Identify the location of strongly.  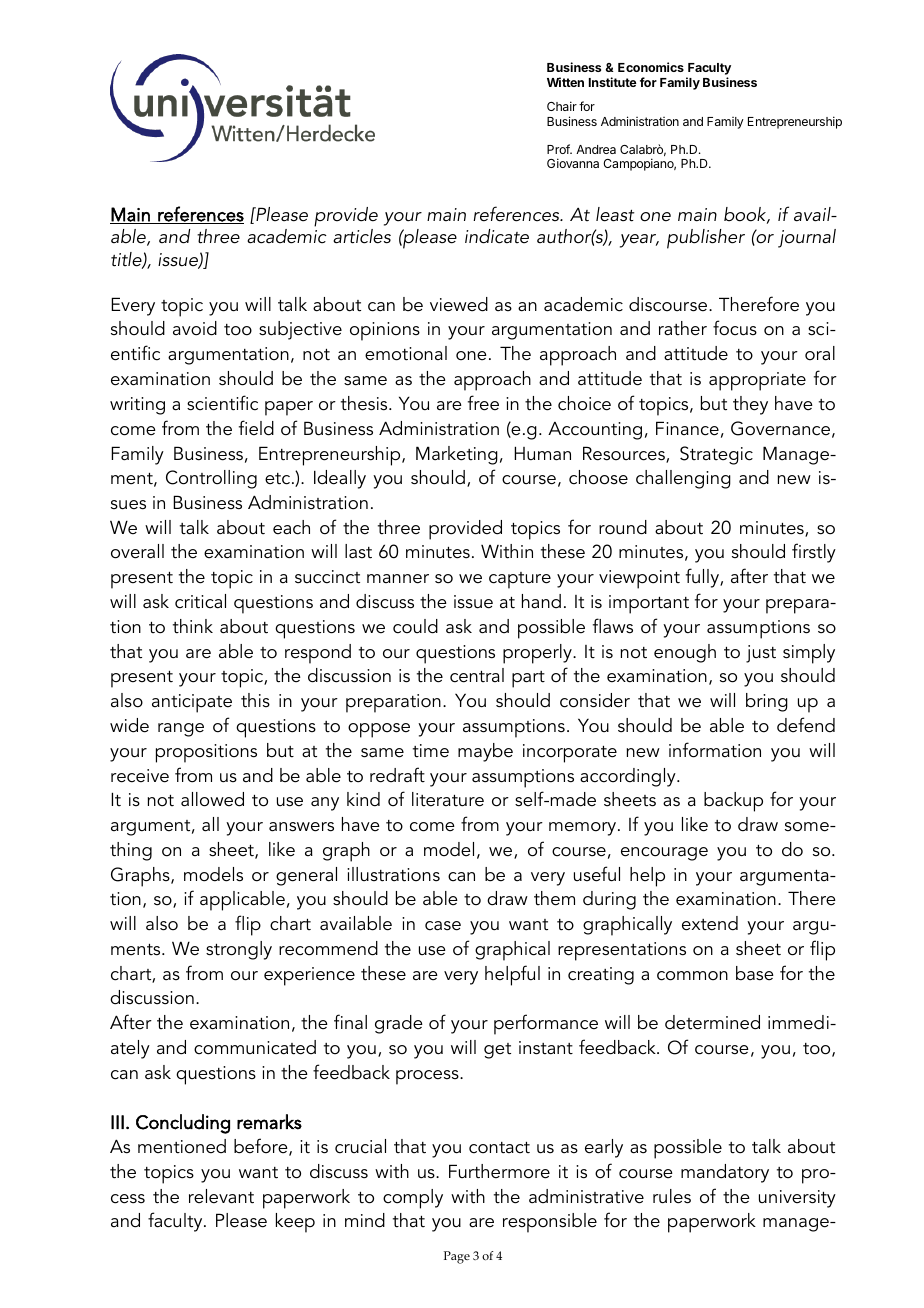
(239, 950).
